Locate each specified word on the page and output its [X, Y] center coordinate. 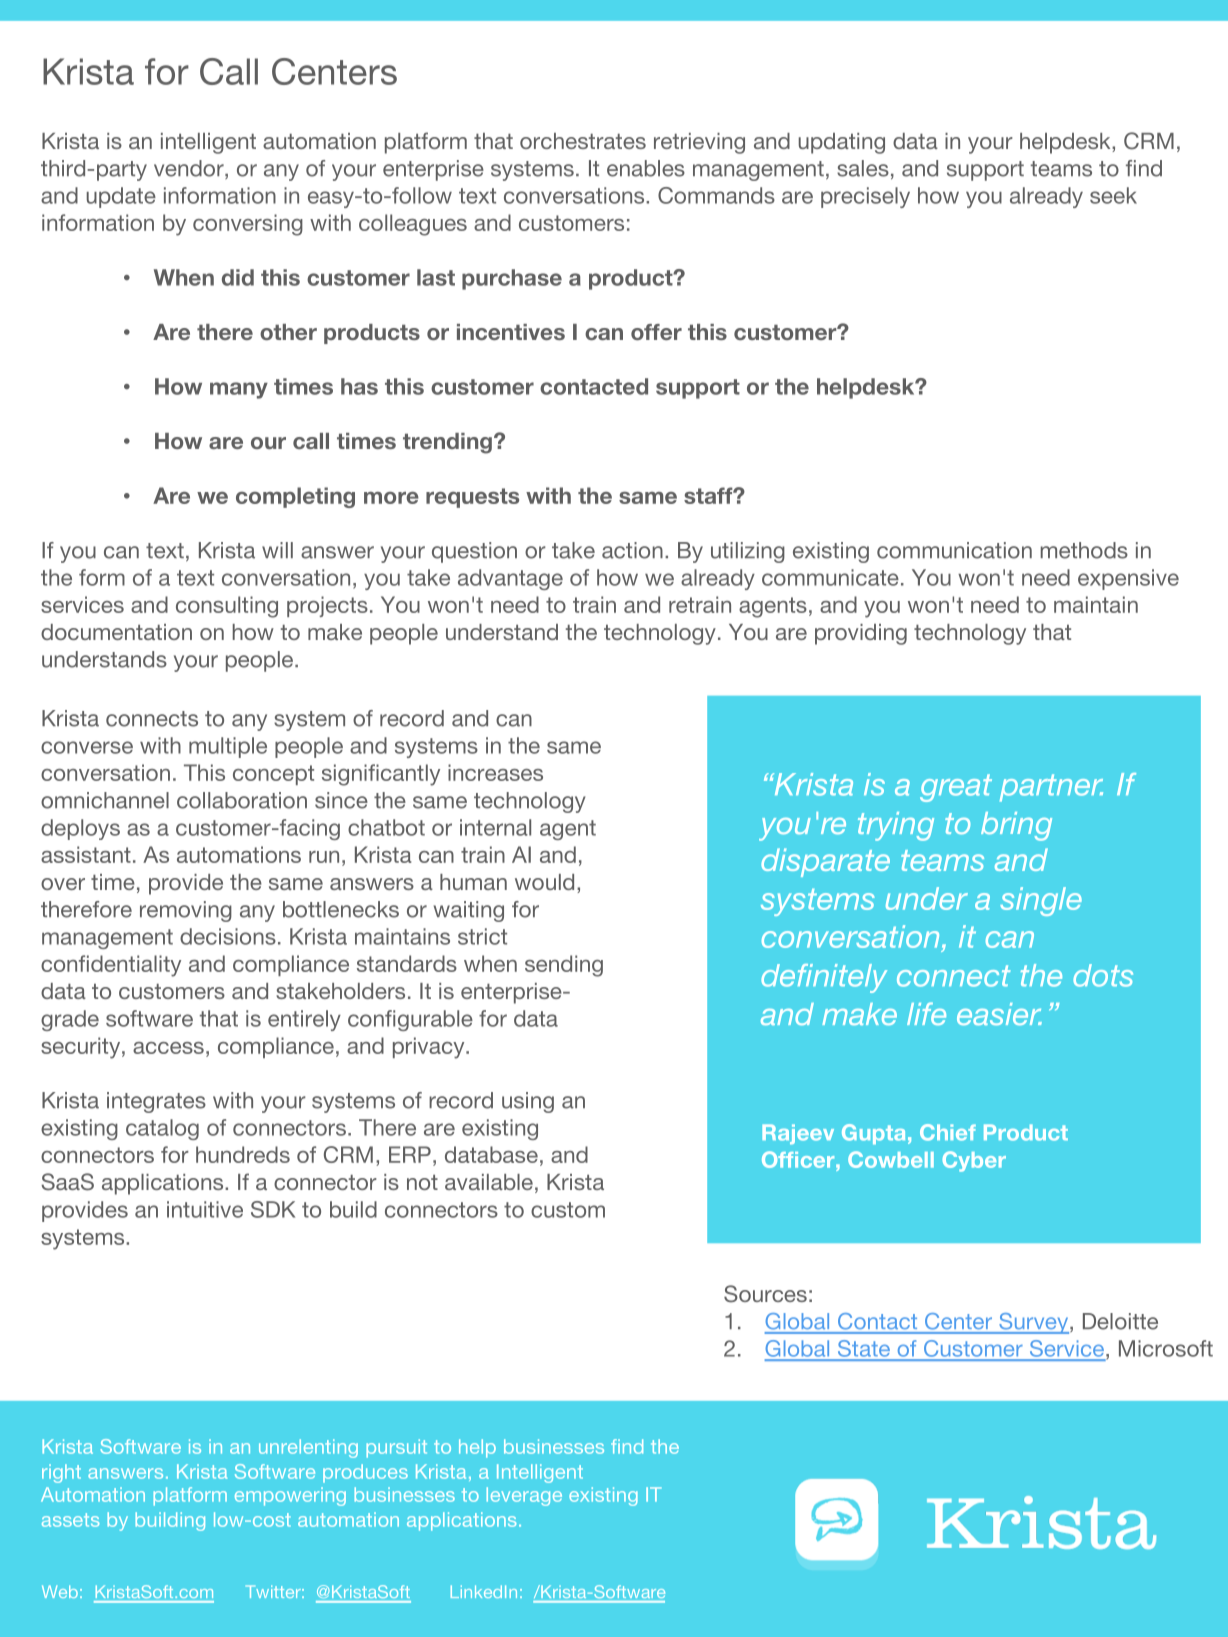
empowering [290, 1496]
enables [646, 168]
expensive [1128, 579]
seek [1113, 195]
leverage [524, 1496]
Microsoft [1166, 1348]
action [632, 550]
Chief [948, 1132]
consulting [227, 607]
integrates [156, 1102]
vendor [190, 169]
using [528, 1102]
